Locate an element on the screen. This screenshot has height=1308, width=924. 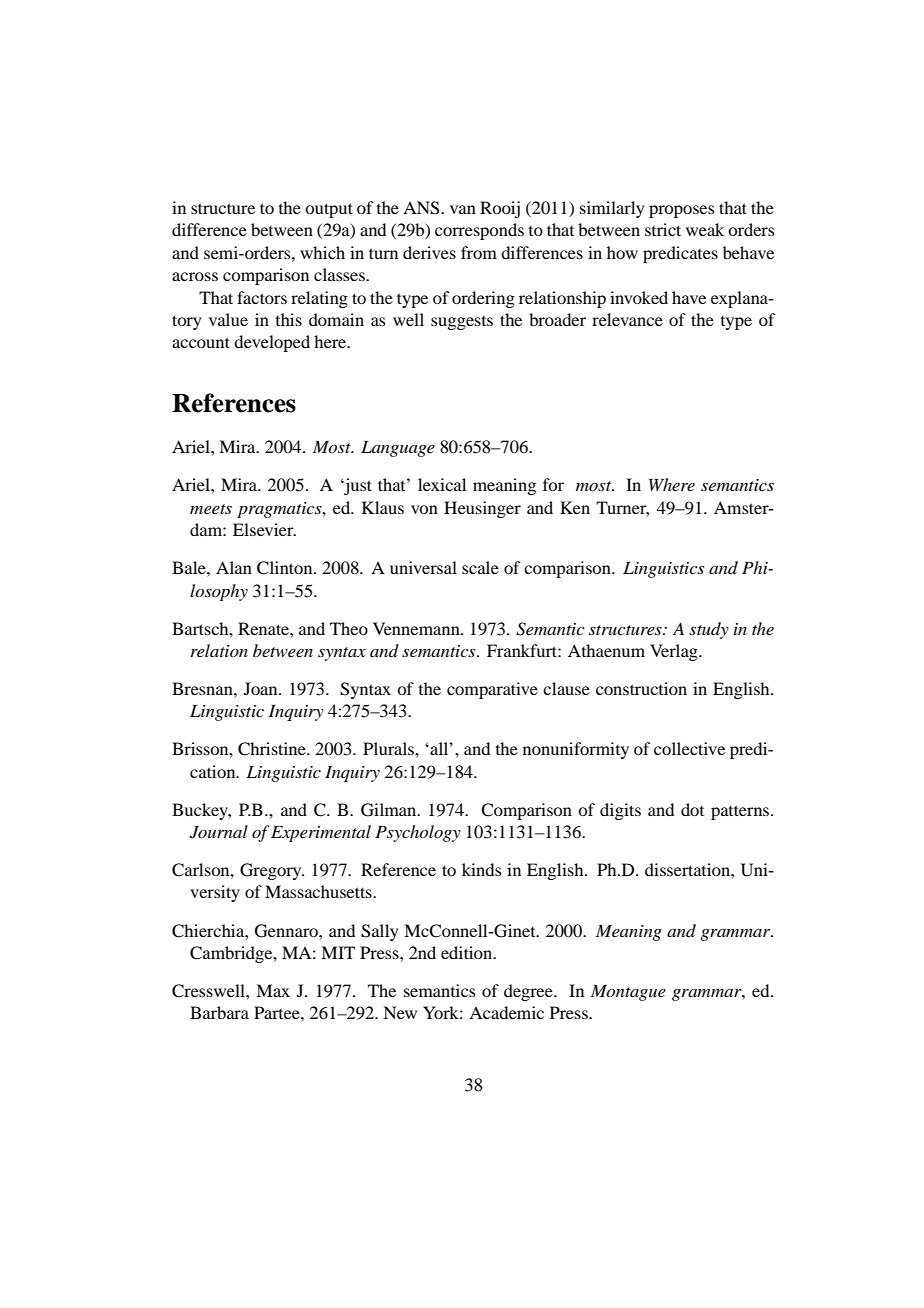
meets is located at coordinates (211, 509).
